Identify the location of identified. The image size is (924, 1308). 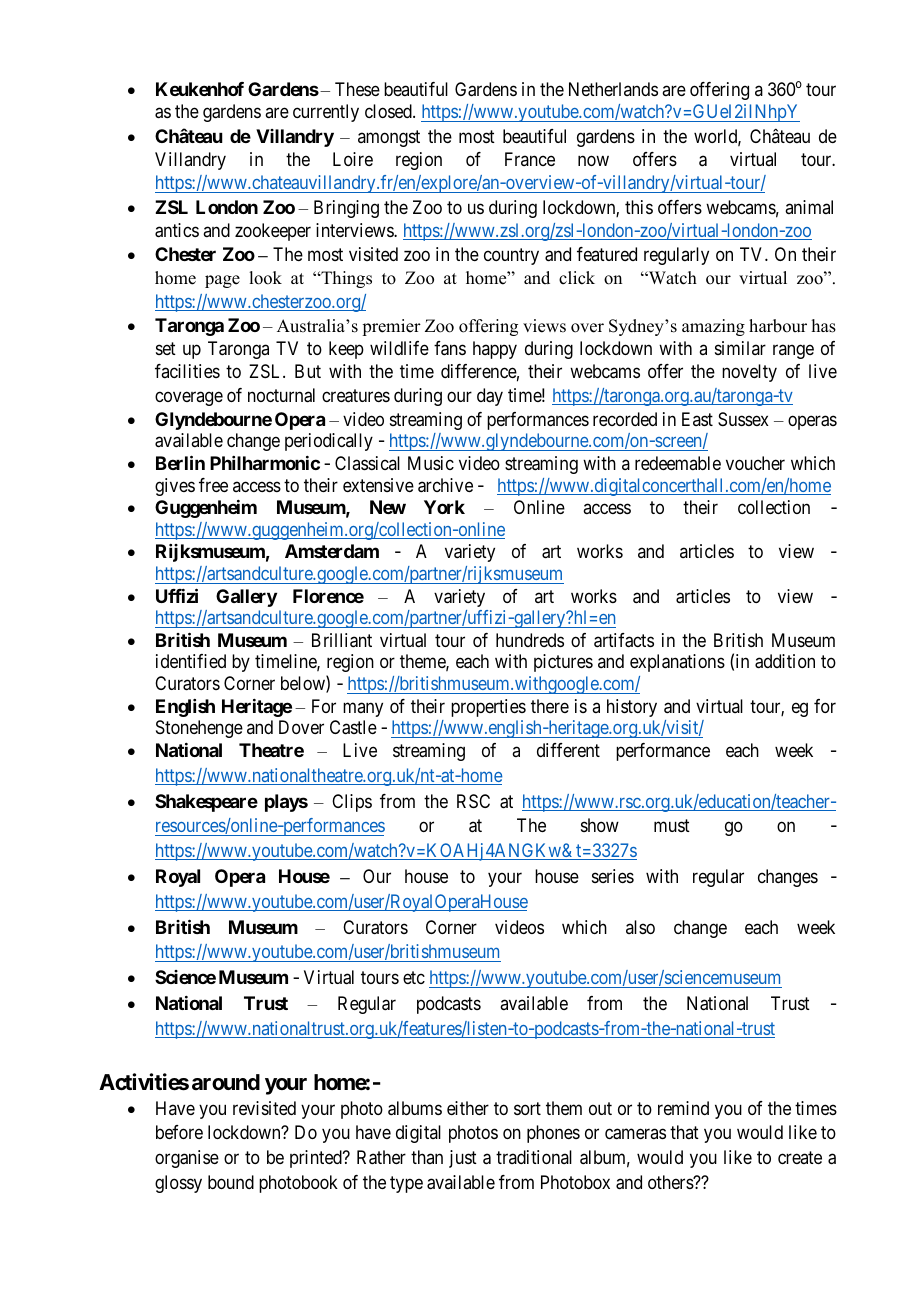
(191, 661).
